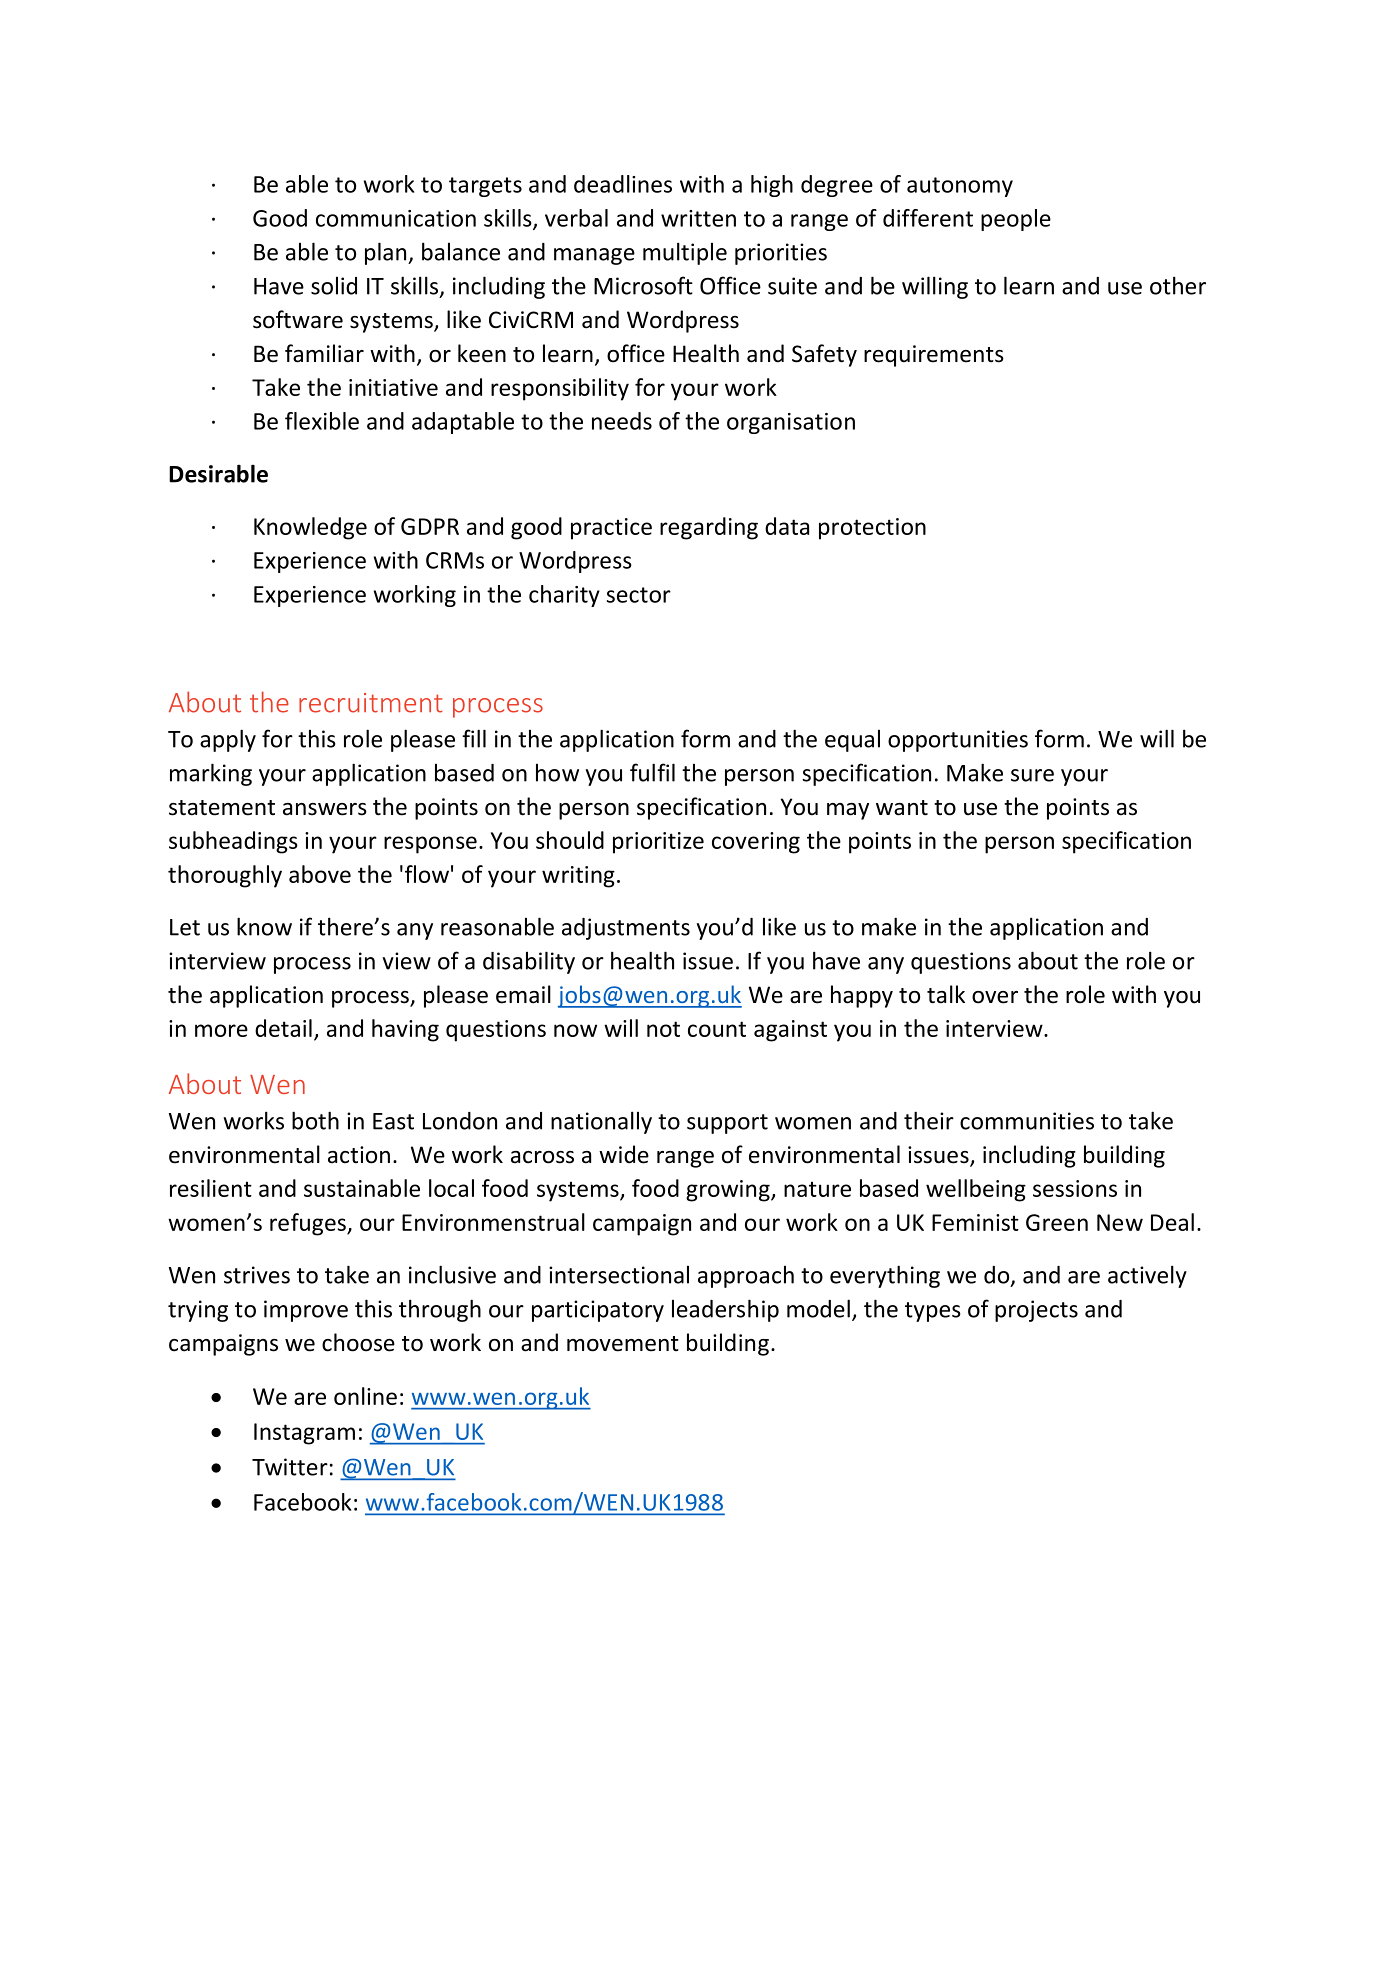  What do you see at coordinates (623, 1344) in the screenshot?
I see `movement` at bounding box center [623, 1344].
